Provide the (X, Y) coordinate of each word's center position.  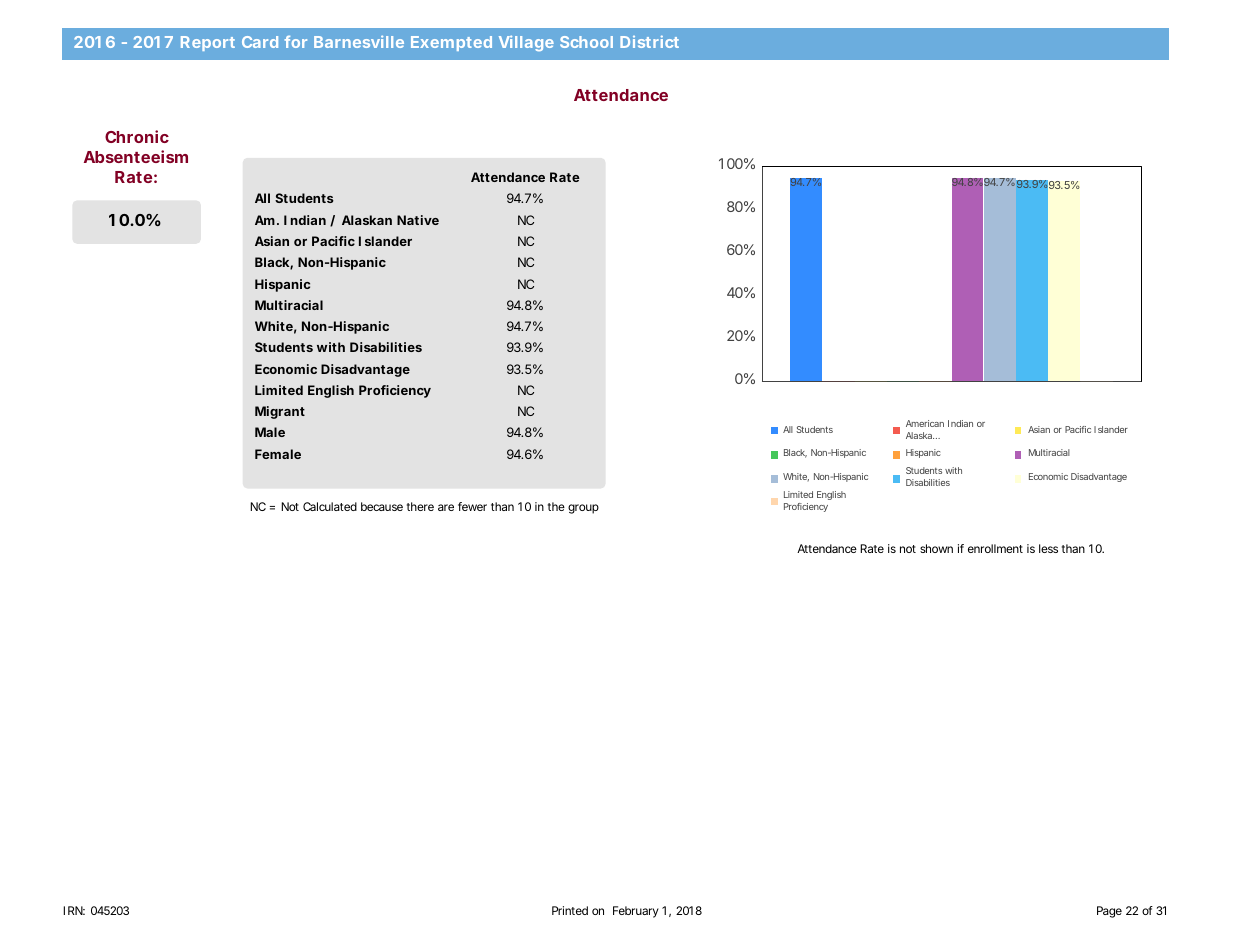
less (1048, 548)
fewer (472, 506)
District (649, 41)
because (382, 506)
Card (260, 42)
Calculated (330, 506)
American (925, 423)
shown (936, 548)
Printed (570, 910)
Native (418, 220)
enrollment (995, 548)
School (586, 42)
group (583, 509)
